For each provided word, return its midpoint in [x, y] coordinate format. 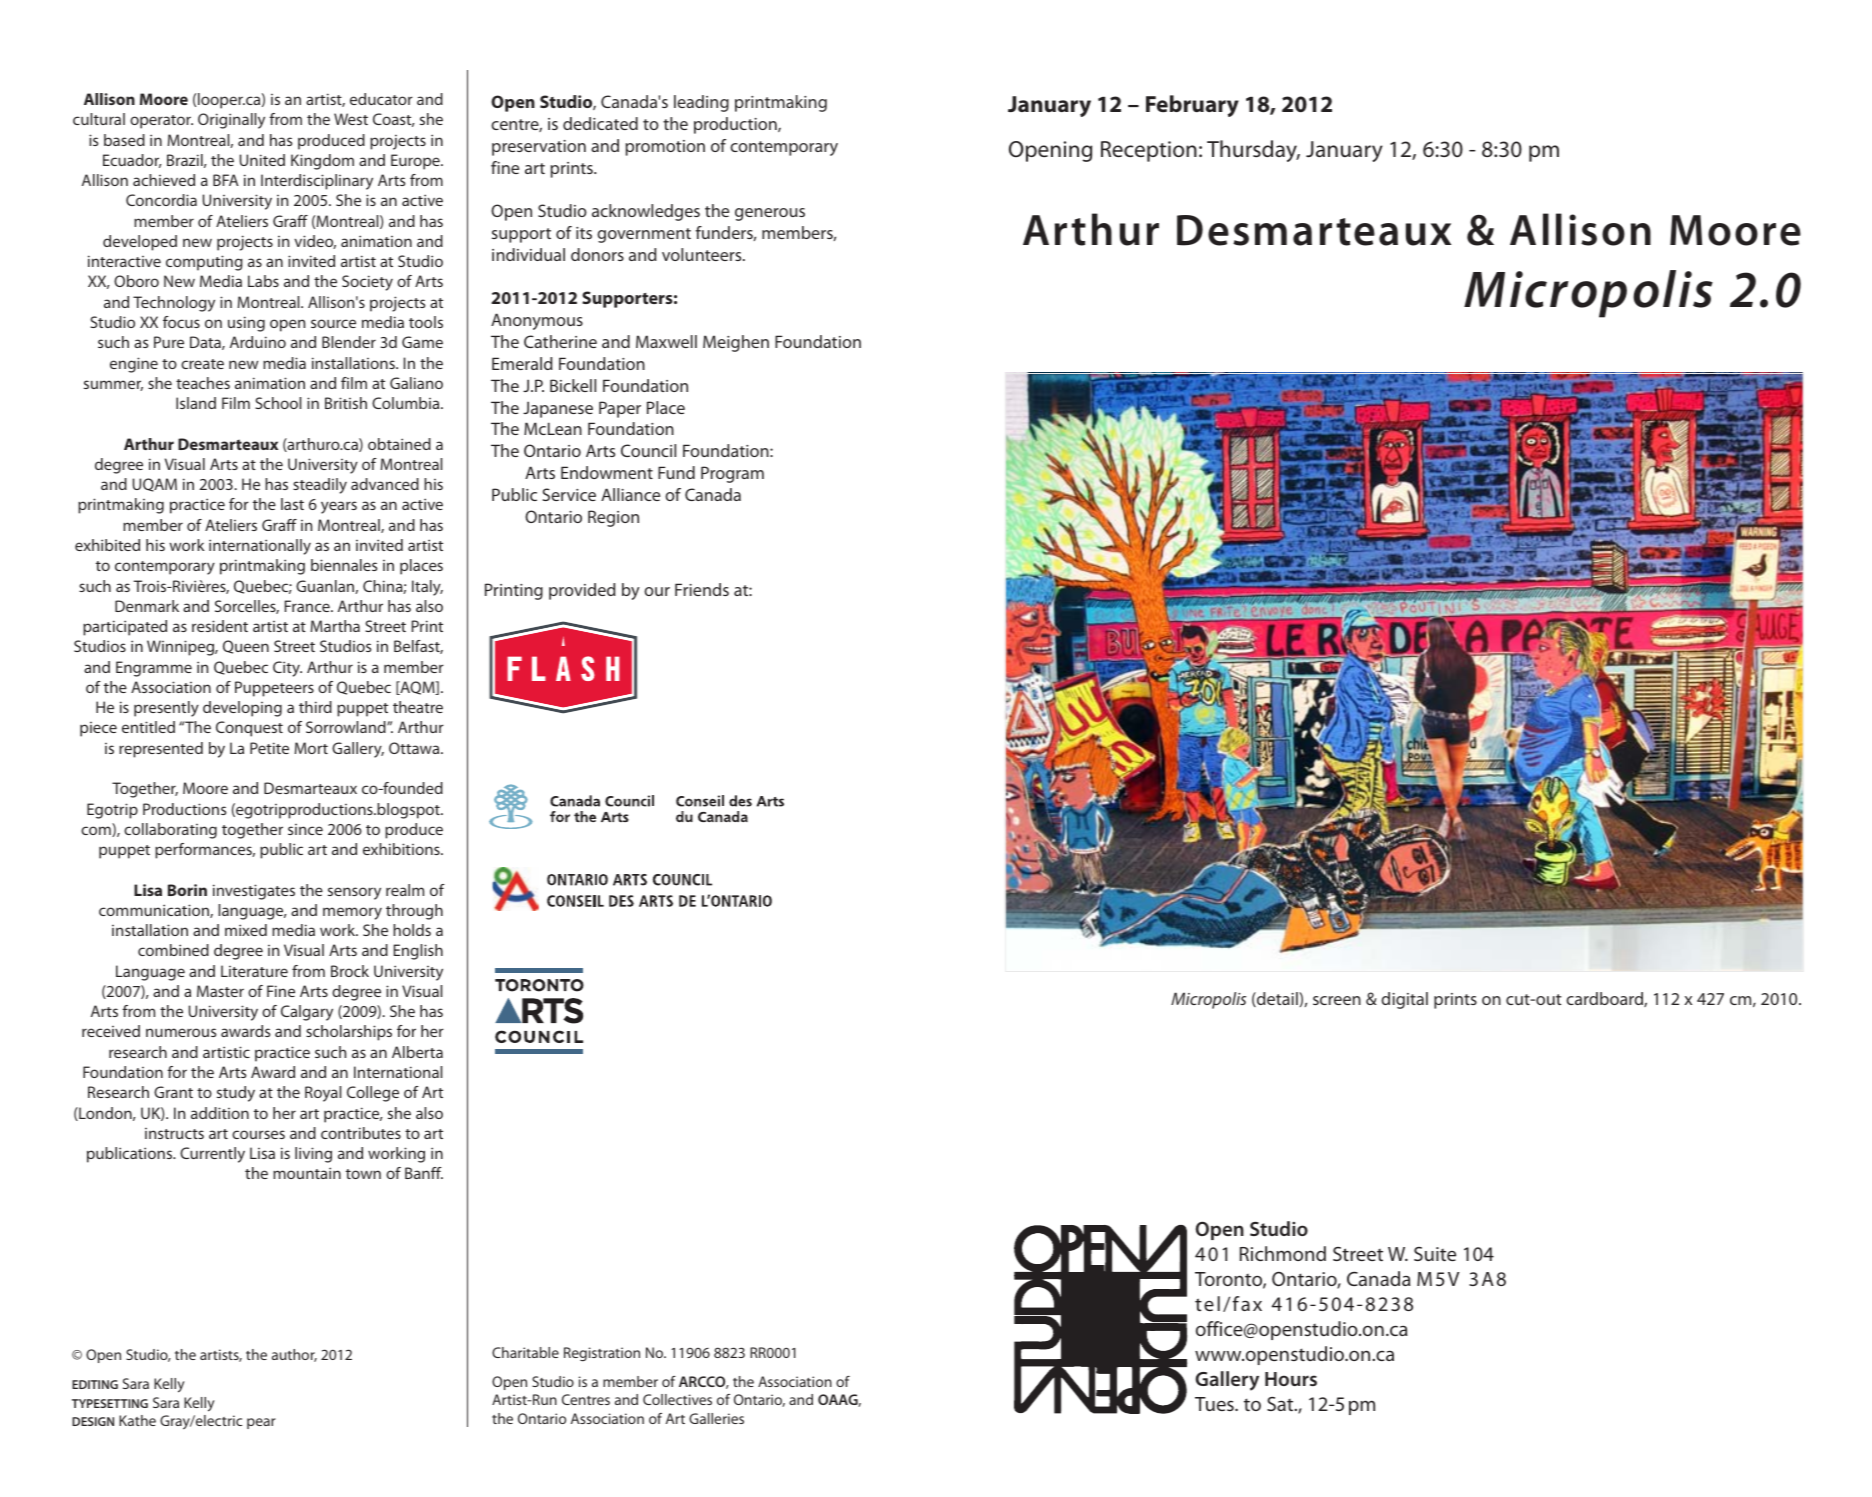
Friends [702, 589]
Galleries [716, 1418]
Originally [231, 121]
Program [732, 474]
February [1192, 106]
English [418, 952]
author [294, 1355]
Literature [254, 971]
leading [701, 103]
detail [1277, 999]
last [292, 504]
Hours [1291, 1379]
